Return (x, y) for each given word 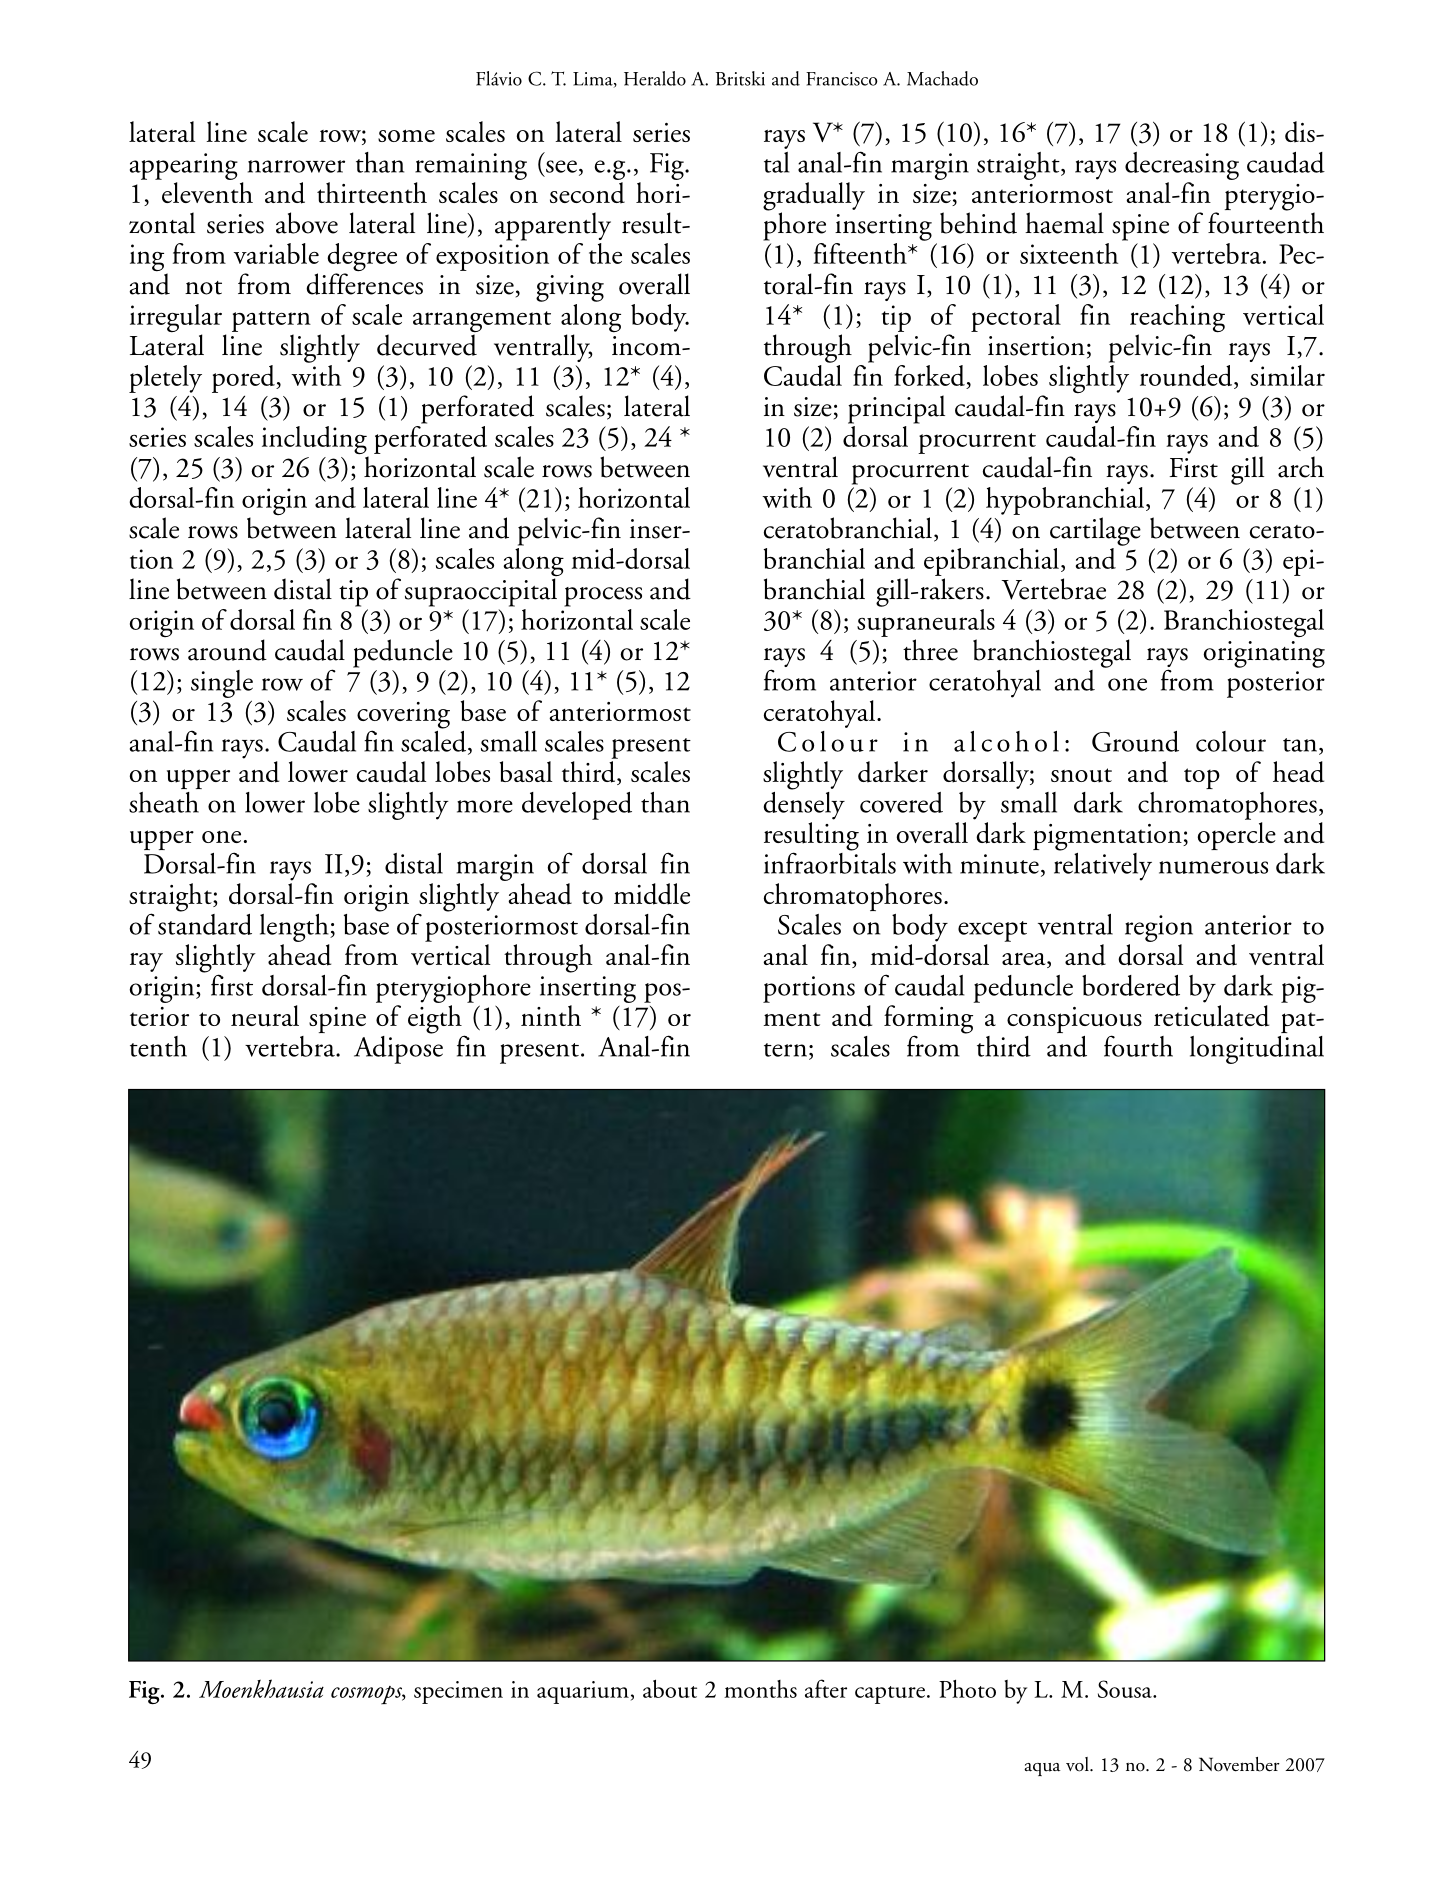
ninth (551, 1015)
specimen (458, 1692)
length (295, 928)
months (760, 1689)
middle (652, 894)
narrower (296, 166)
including (315, 441)
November (1239, 1764)
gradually (814, 197)
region (1159, 928)
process (603, 597)
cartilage (1095, 531)
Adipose (398, 1048)
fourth (1138, 1046)
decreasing (1182, 166)
